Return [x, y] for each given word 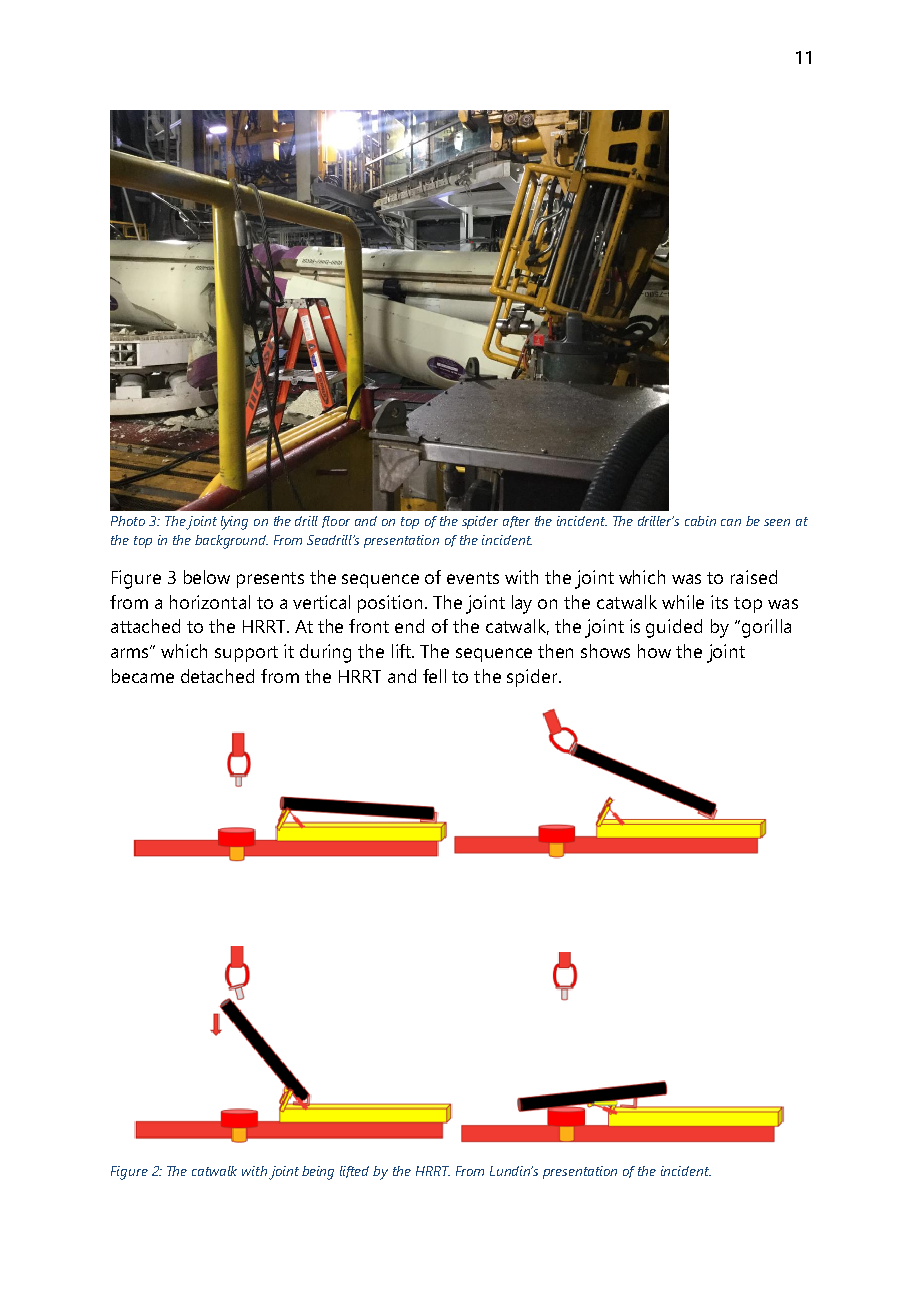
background [231, 542]
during [325, 653]
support [246, 654]
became [143, 676]
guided [674, 628]
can [731, 522]
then [555, 651]
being [318, 1173]
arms [131, 652]
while [683, 602]
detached [217, 676]
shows [605, 651]
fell [434, 676]
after [516, 522]
